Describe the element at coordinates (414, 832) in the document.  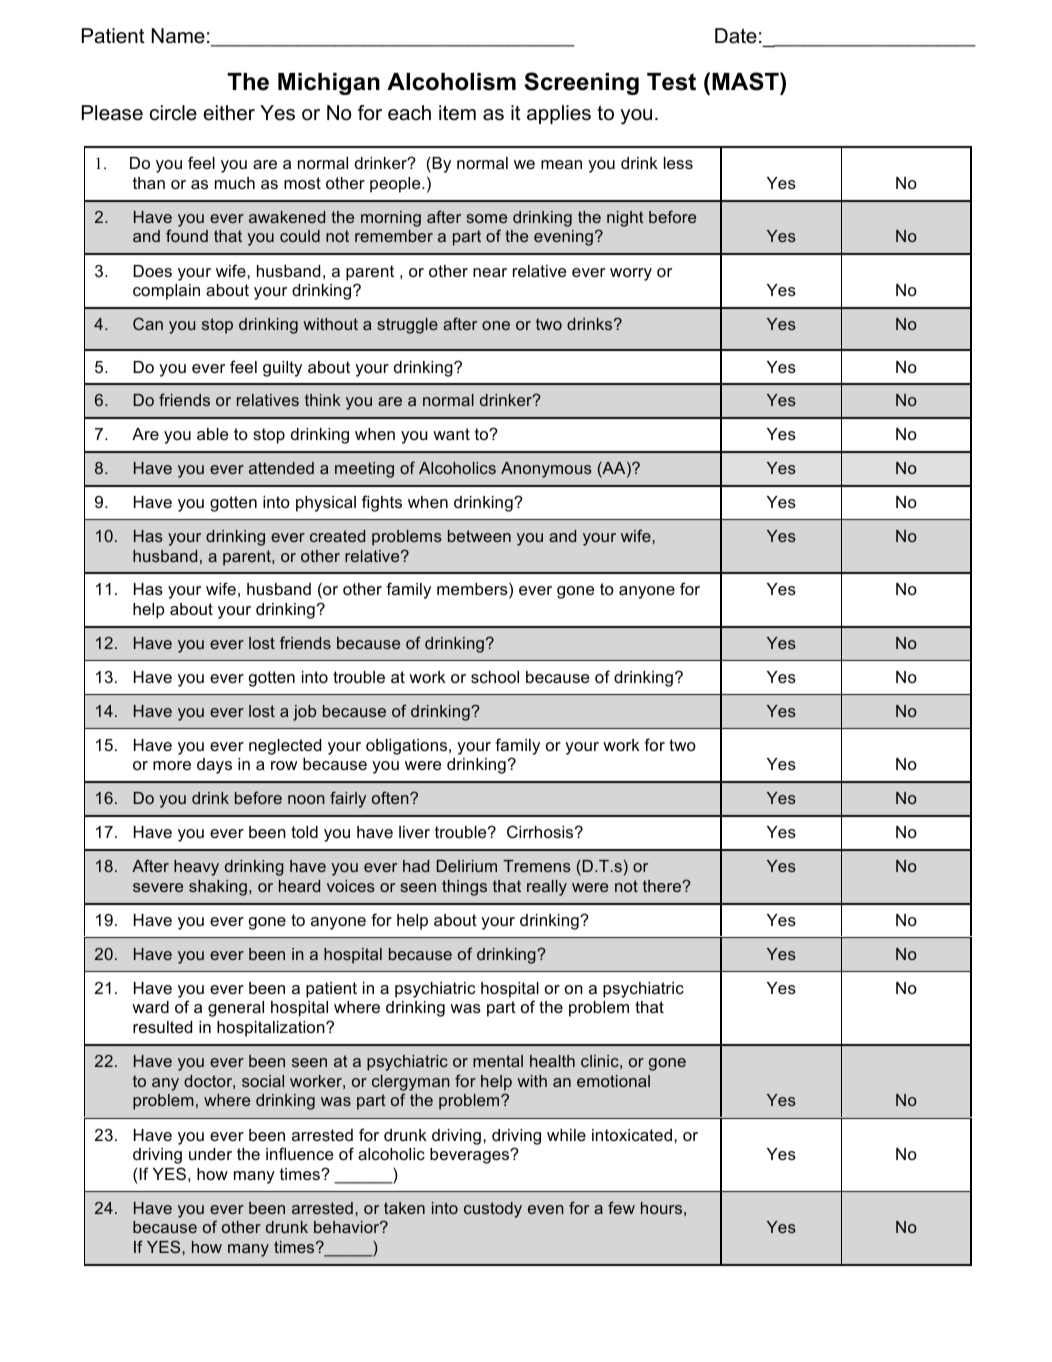
I see `liver` at that location.
